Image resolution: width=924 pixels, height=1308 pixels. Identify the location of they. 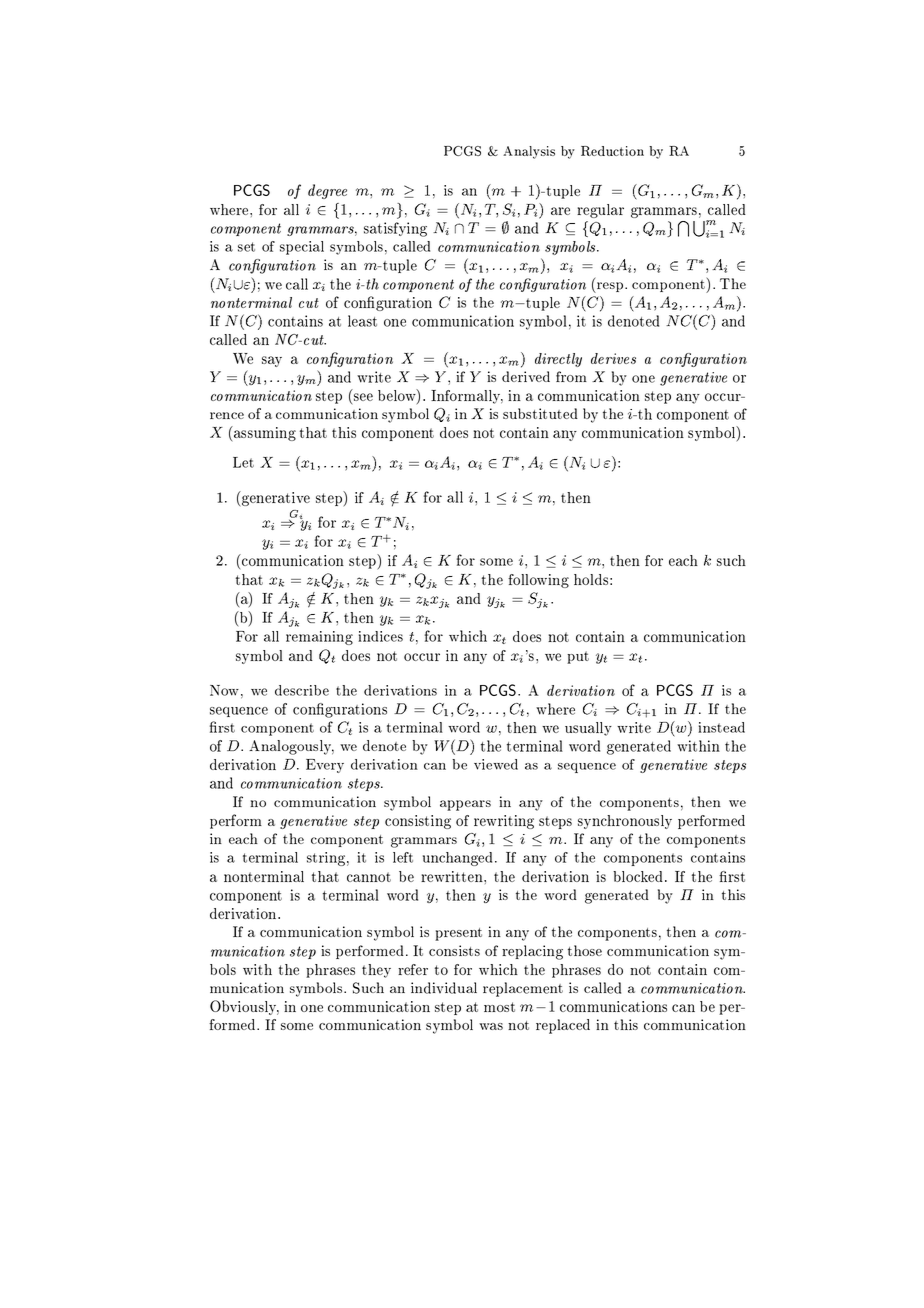
(376, 971).
